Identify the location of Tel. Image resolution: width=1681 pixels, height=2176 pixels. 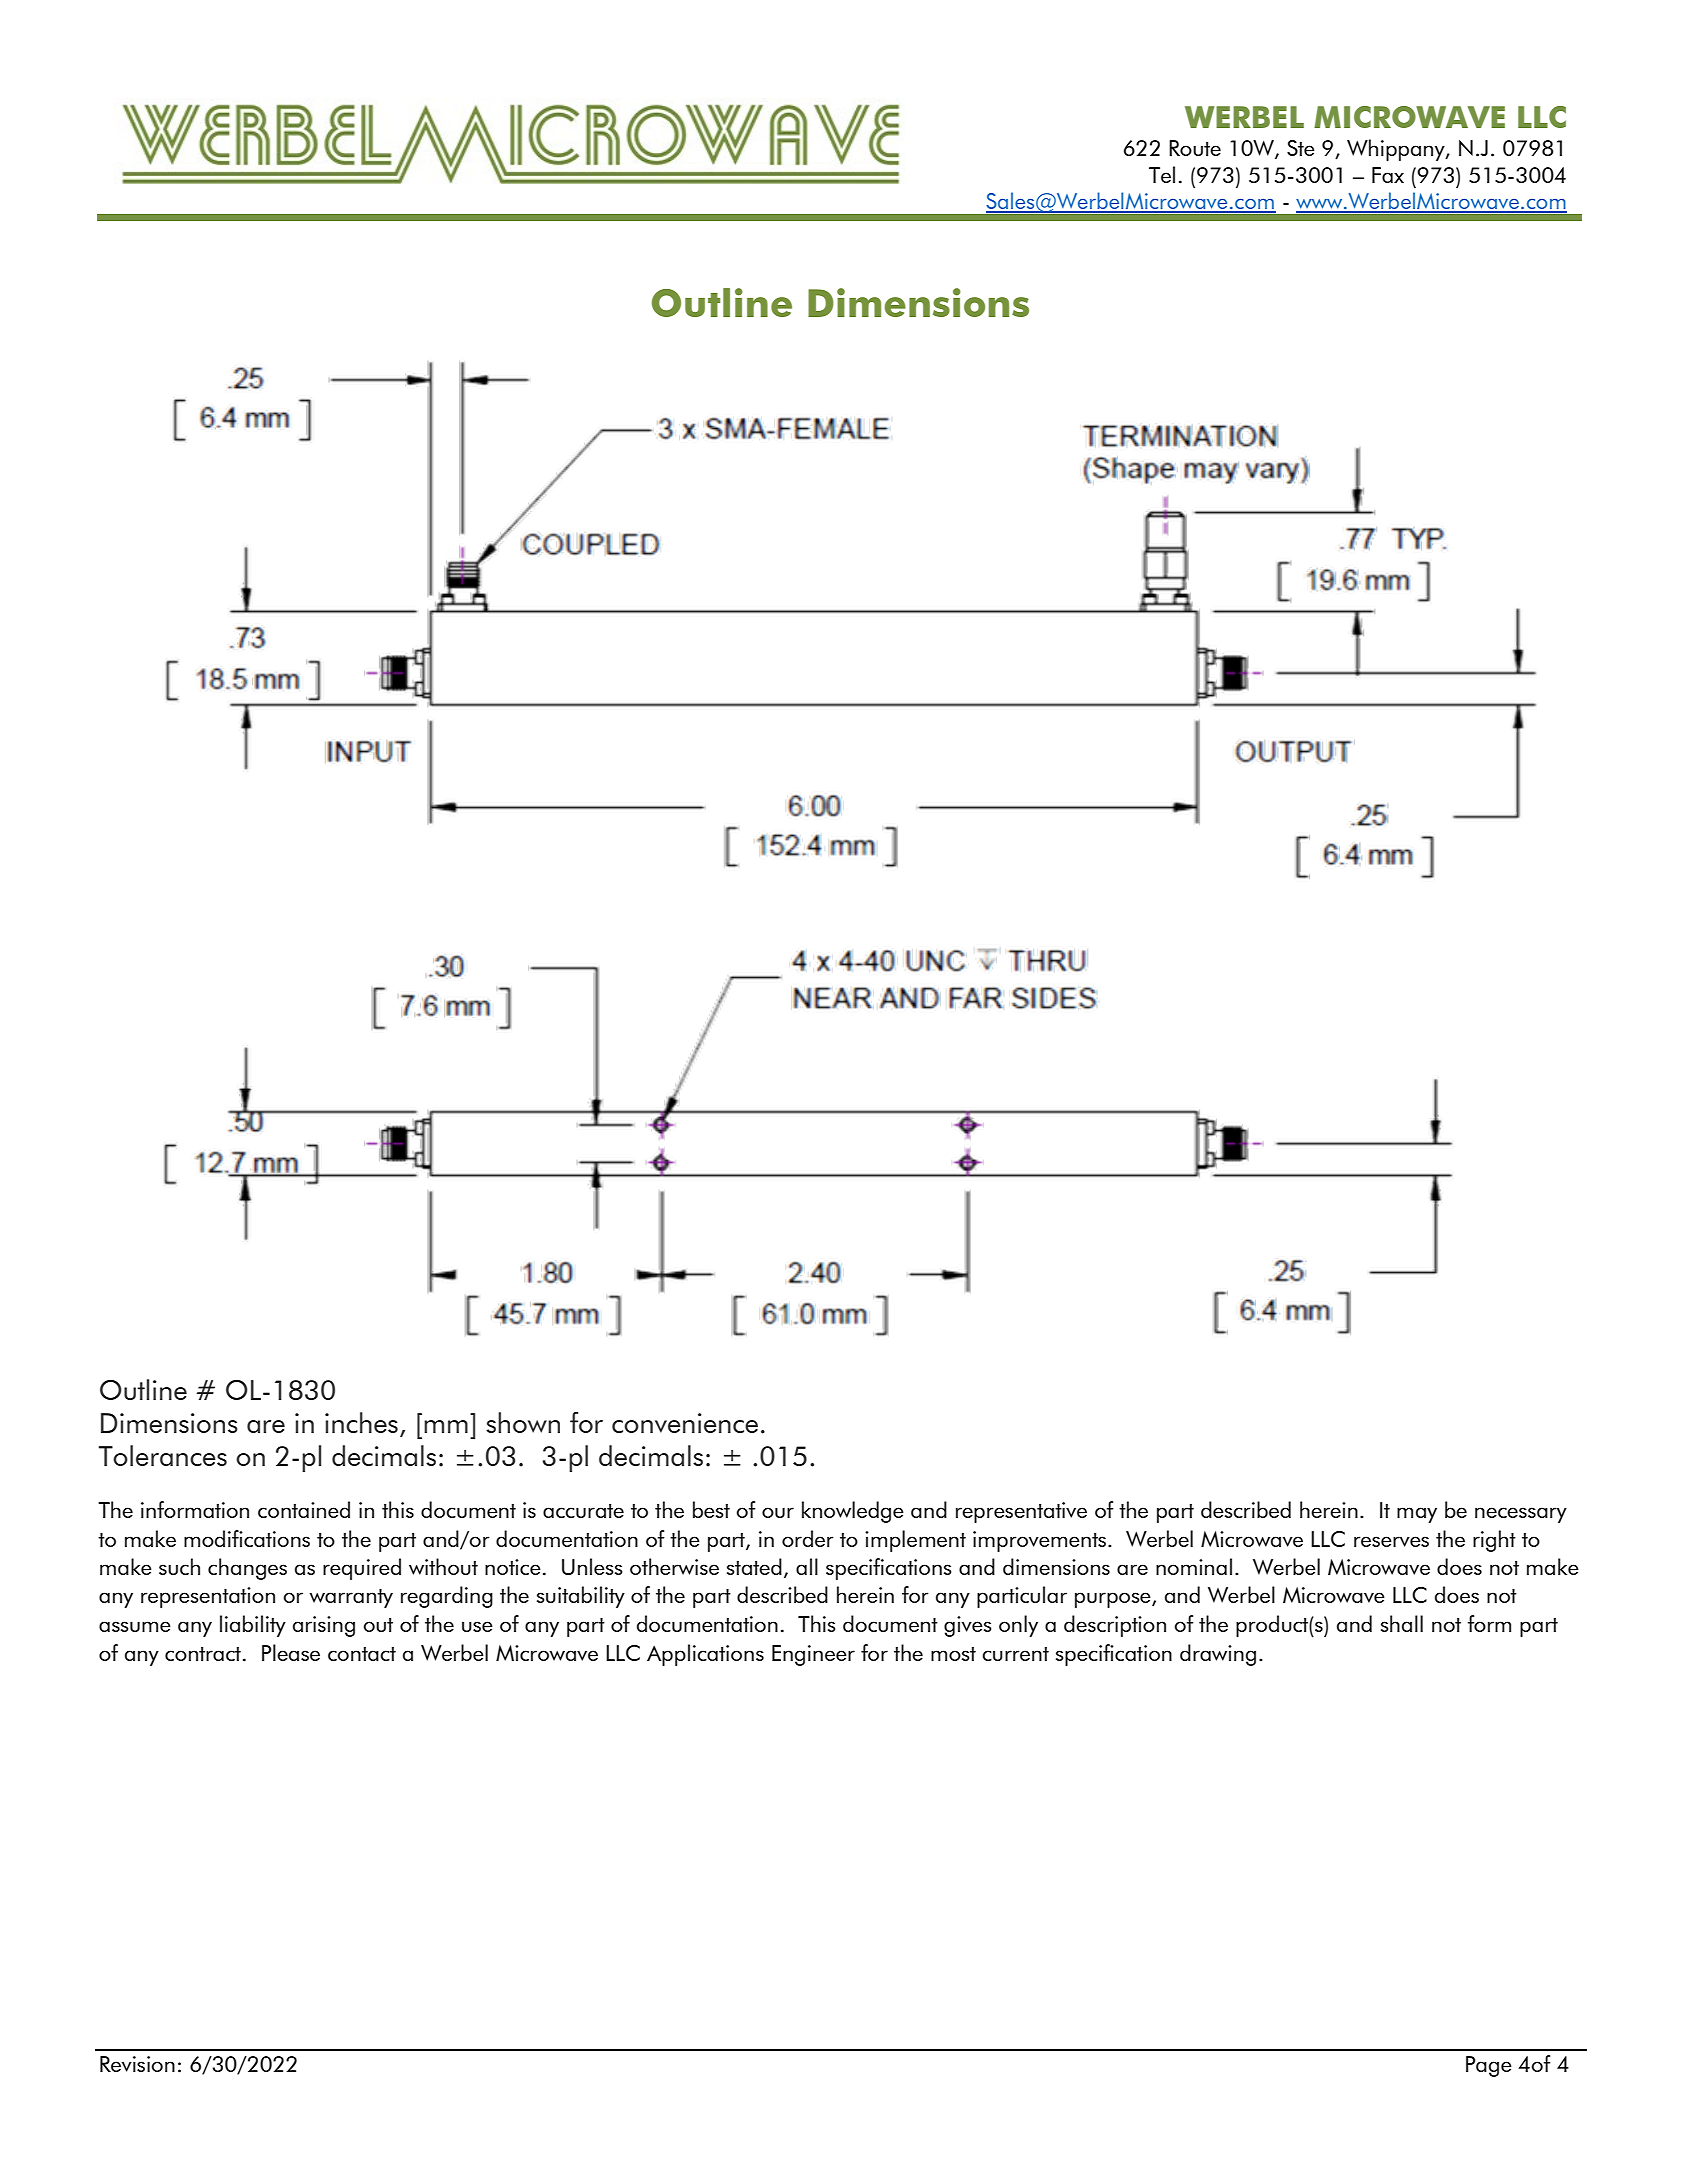
(1162, 174).
